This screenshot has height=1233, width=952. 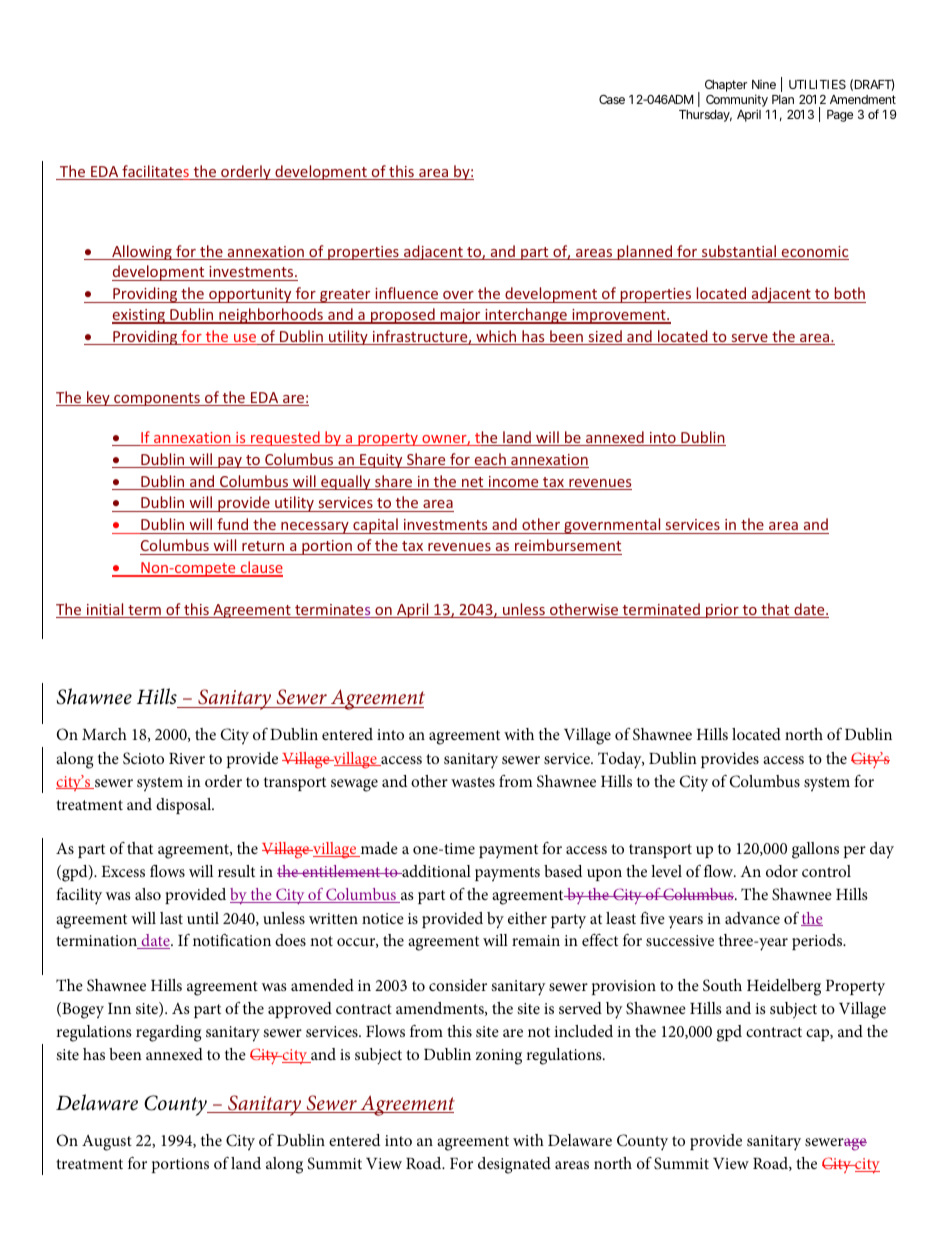 I want to click on facilitates, so click(x=155, y=172).
